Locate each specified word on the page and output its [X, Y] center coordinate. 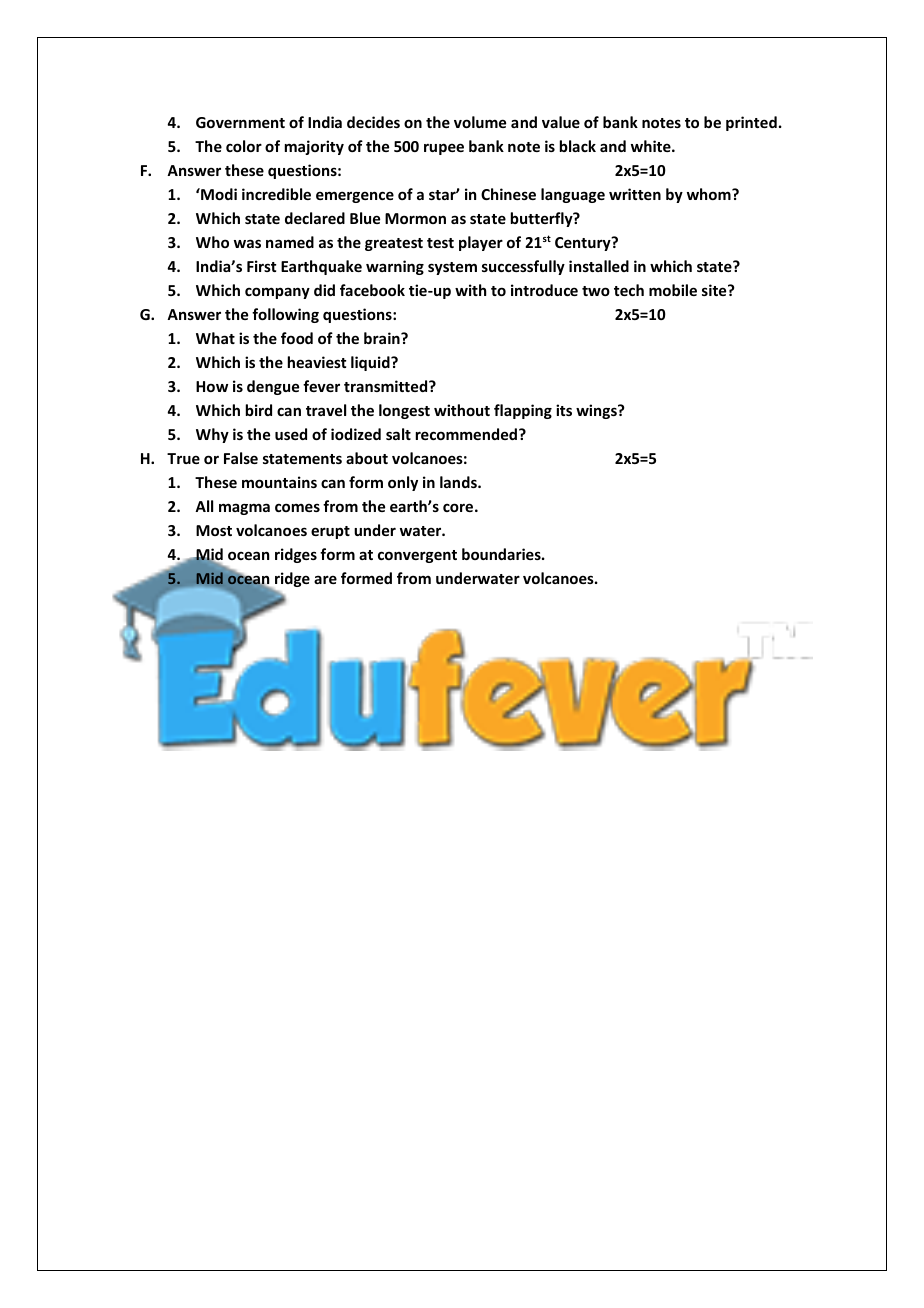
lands [459, 482]
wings [597, 411]
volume [480, 122]
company [277, 293]
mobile [673, 290]
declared [315, 218]
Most [214, 530]
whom [710, 194]
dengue [273, 387]
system [452, 268]
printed [751, 123]
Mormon [415, 218]
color [244, 146]
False [241, 458]
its [564, 410]
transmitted [387, 386]
